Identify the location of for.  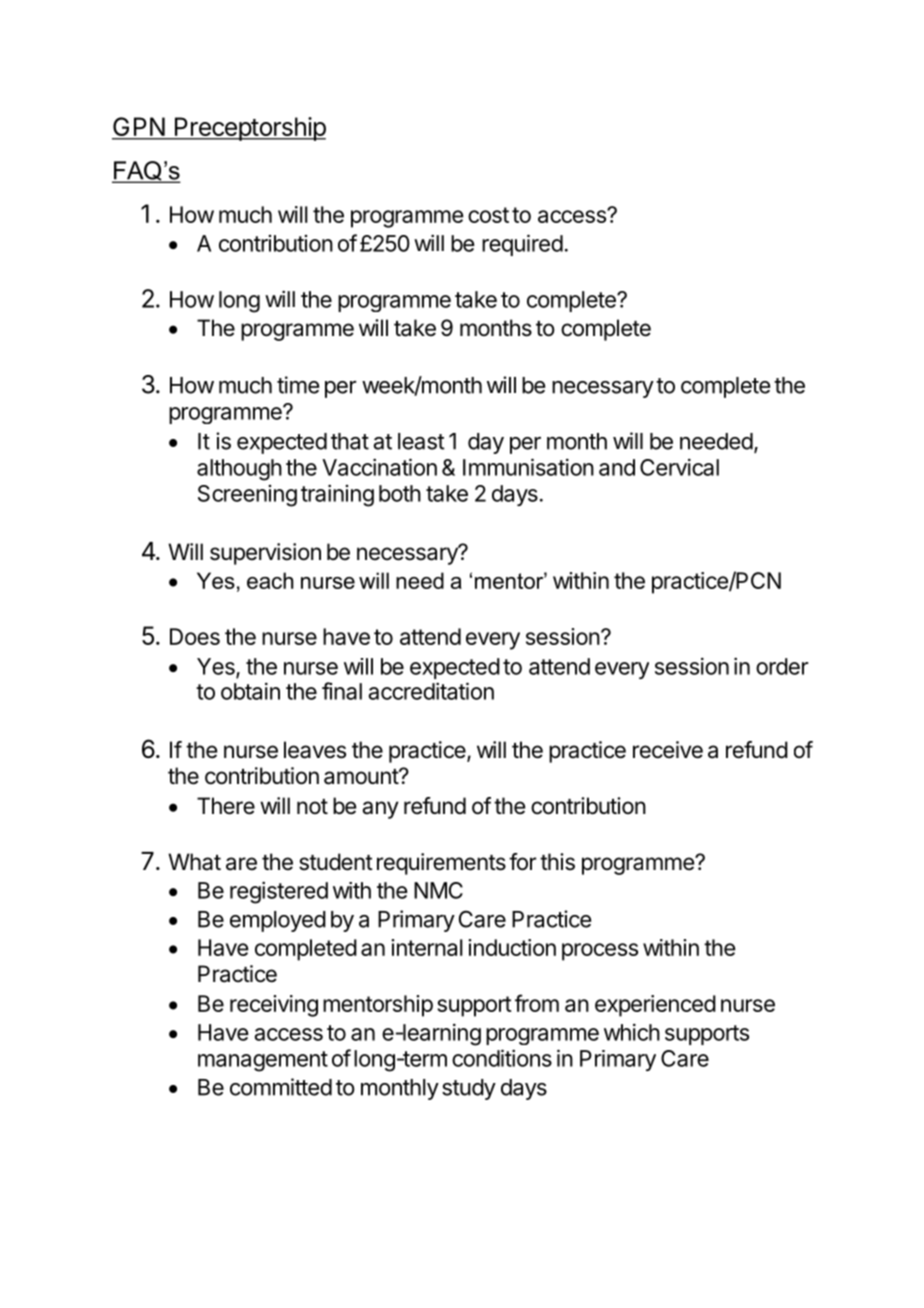
(522, 862).
